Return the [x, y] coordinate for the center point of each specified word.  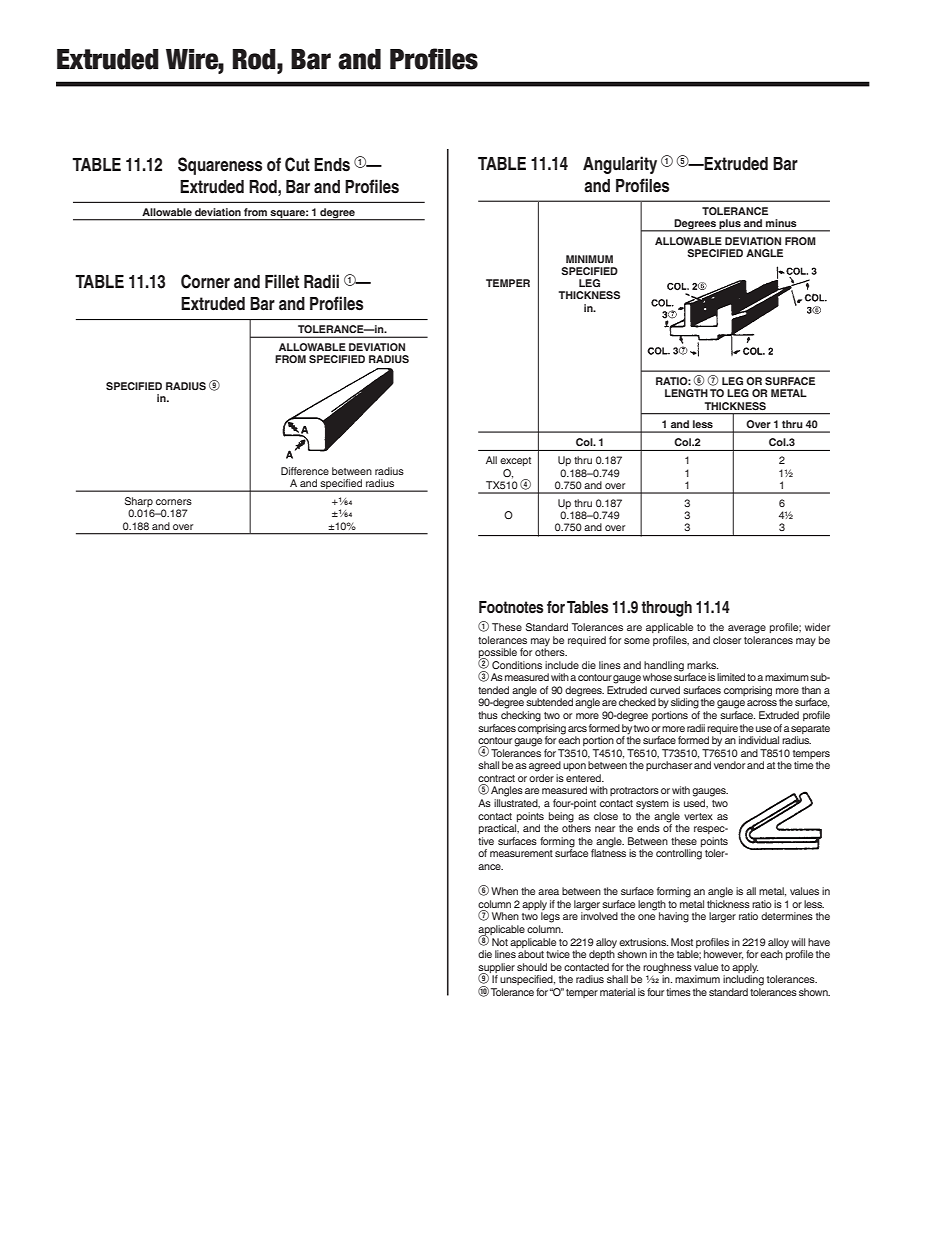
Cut [297, 164]
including [743, 979]
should [532, 967]
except [515, 461]
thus [488, 715]
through [666, 609]
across [762, 703]
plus [730, 225]
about [531, 954]
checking [521, 716]
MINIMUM [589, 259]
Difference [305, 471]
